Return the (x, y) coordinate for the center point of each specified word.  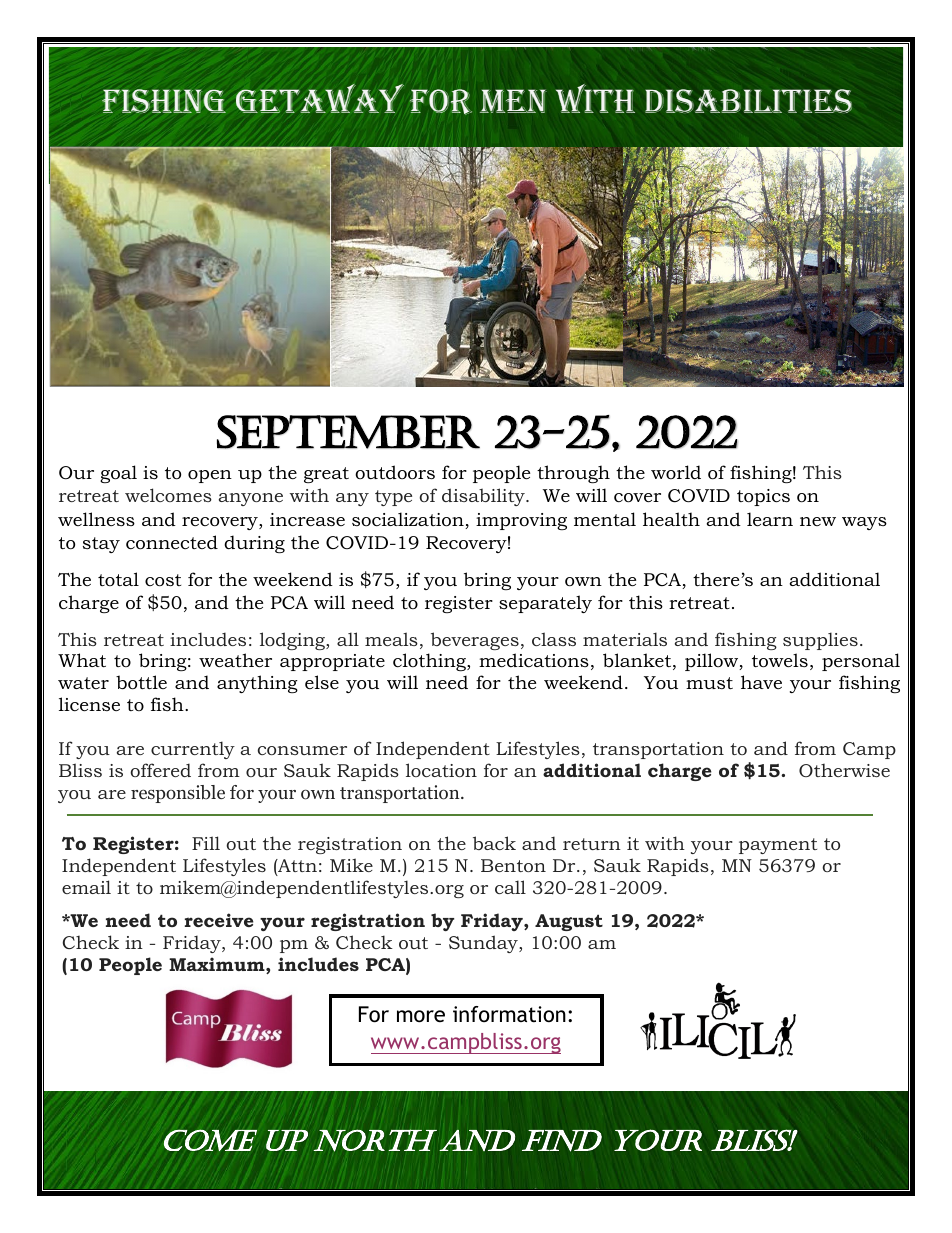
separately (545, 604)
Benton (513, 865)
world (676, 472)
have (761, 682)
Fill (206, 843)
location (441, 770)
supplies (820, 641)
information (509, 1014)
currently (193, 750)
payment (778, 846)
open (210, 476)
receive (219, 920)
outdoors (395, 472)
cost (163, 580)
